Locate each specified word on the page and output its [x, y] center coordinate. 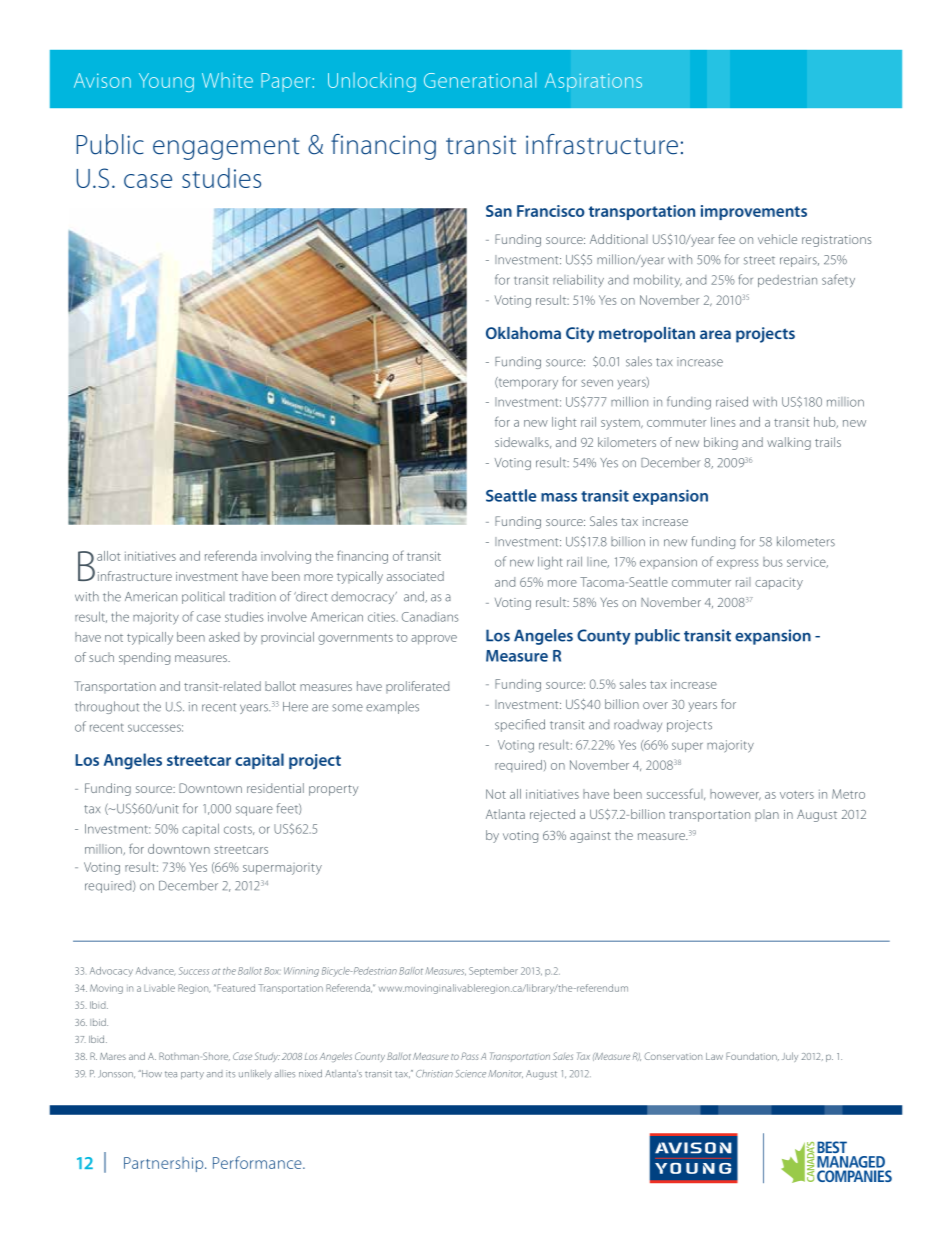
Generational [480, 80]
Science [470, 1074]
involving [286, 557]
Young [166, 82]
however [735, 794]
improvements [754, 212]
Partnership [165, 1164]
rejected [552, 815]
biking [721, 443]
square [254, 811]
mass [559, 497]
